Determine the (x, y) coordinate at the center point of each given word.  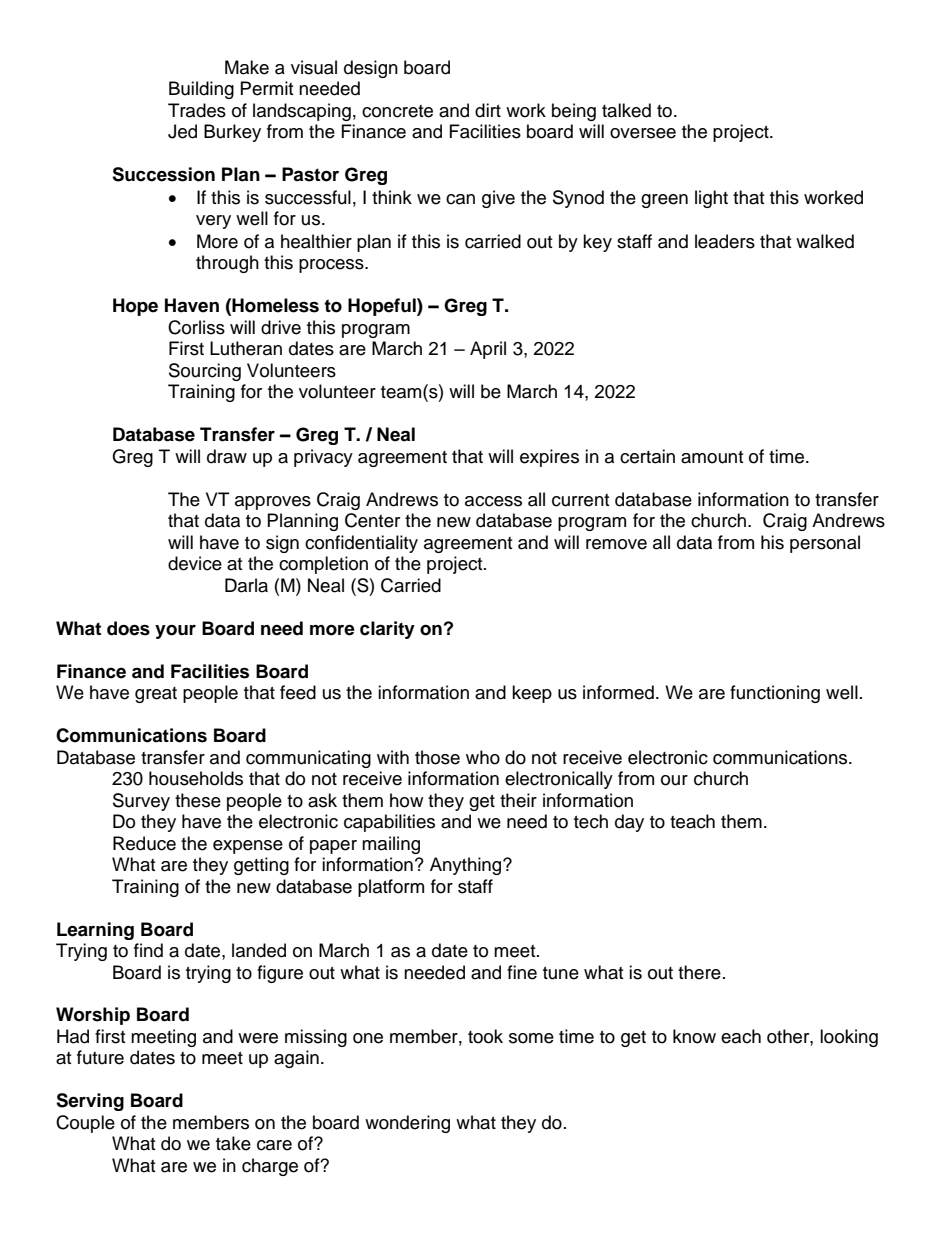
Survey (141, 802)
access (493, 501)
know (694, 1036)
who (483, 757)
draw (227, 456)
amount (712, 457)
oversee (643, 133)
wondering (407, 1124)
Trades (197, 110)
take (233, 1143)
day (629, 823)
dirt (488, 110)
